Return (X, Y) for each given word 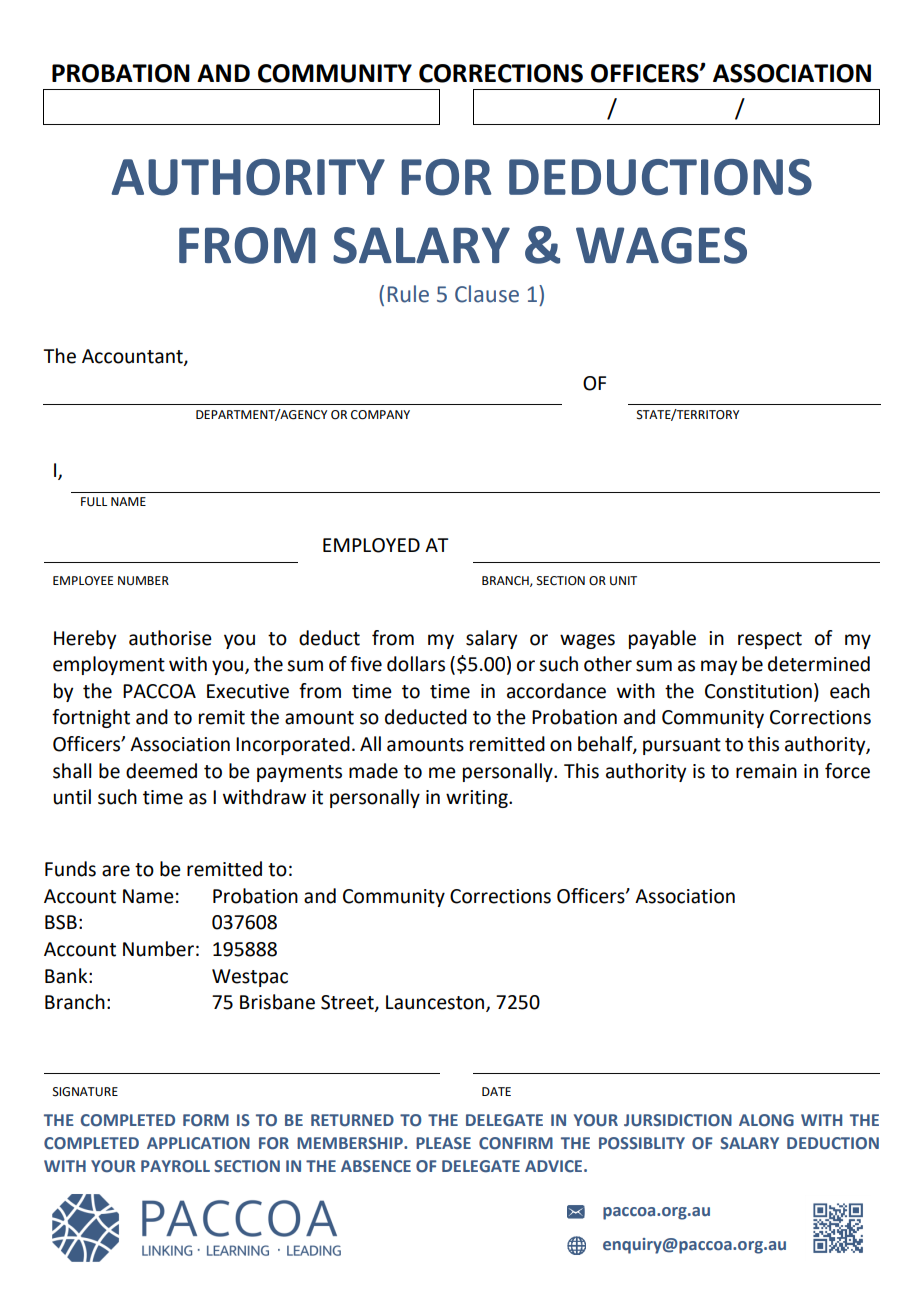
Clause (487, 294)
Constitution (758, 691)
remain (766, 771)
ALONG (766, 1120)
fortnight (91, 718)
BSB (61, 922)
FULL (94, 502)
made (373, 771)
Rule (408, 294)
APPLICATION (198, 1143)
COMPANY (380, 415)
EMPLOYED (371, 545)
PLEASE (443, 1143)
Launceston (436, 1003)
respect (770, 640)
